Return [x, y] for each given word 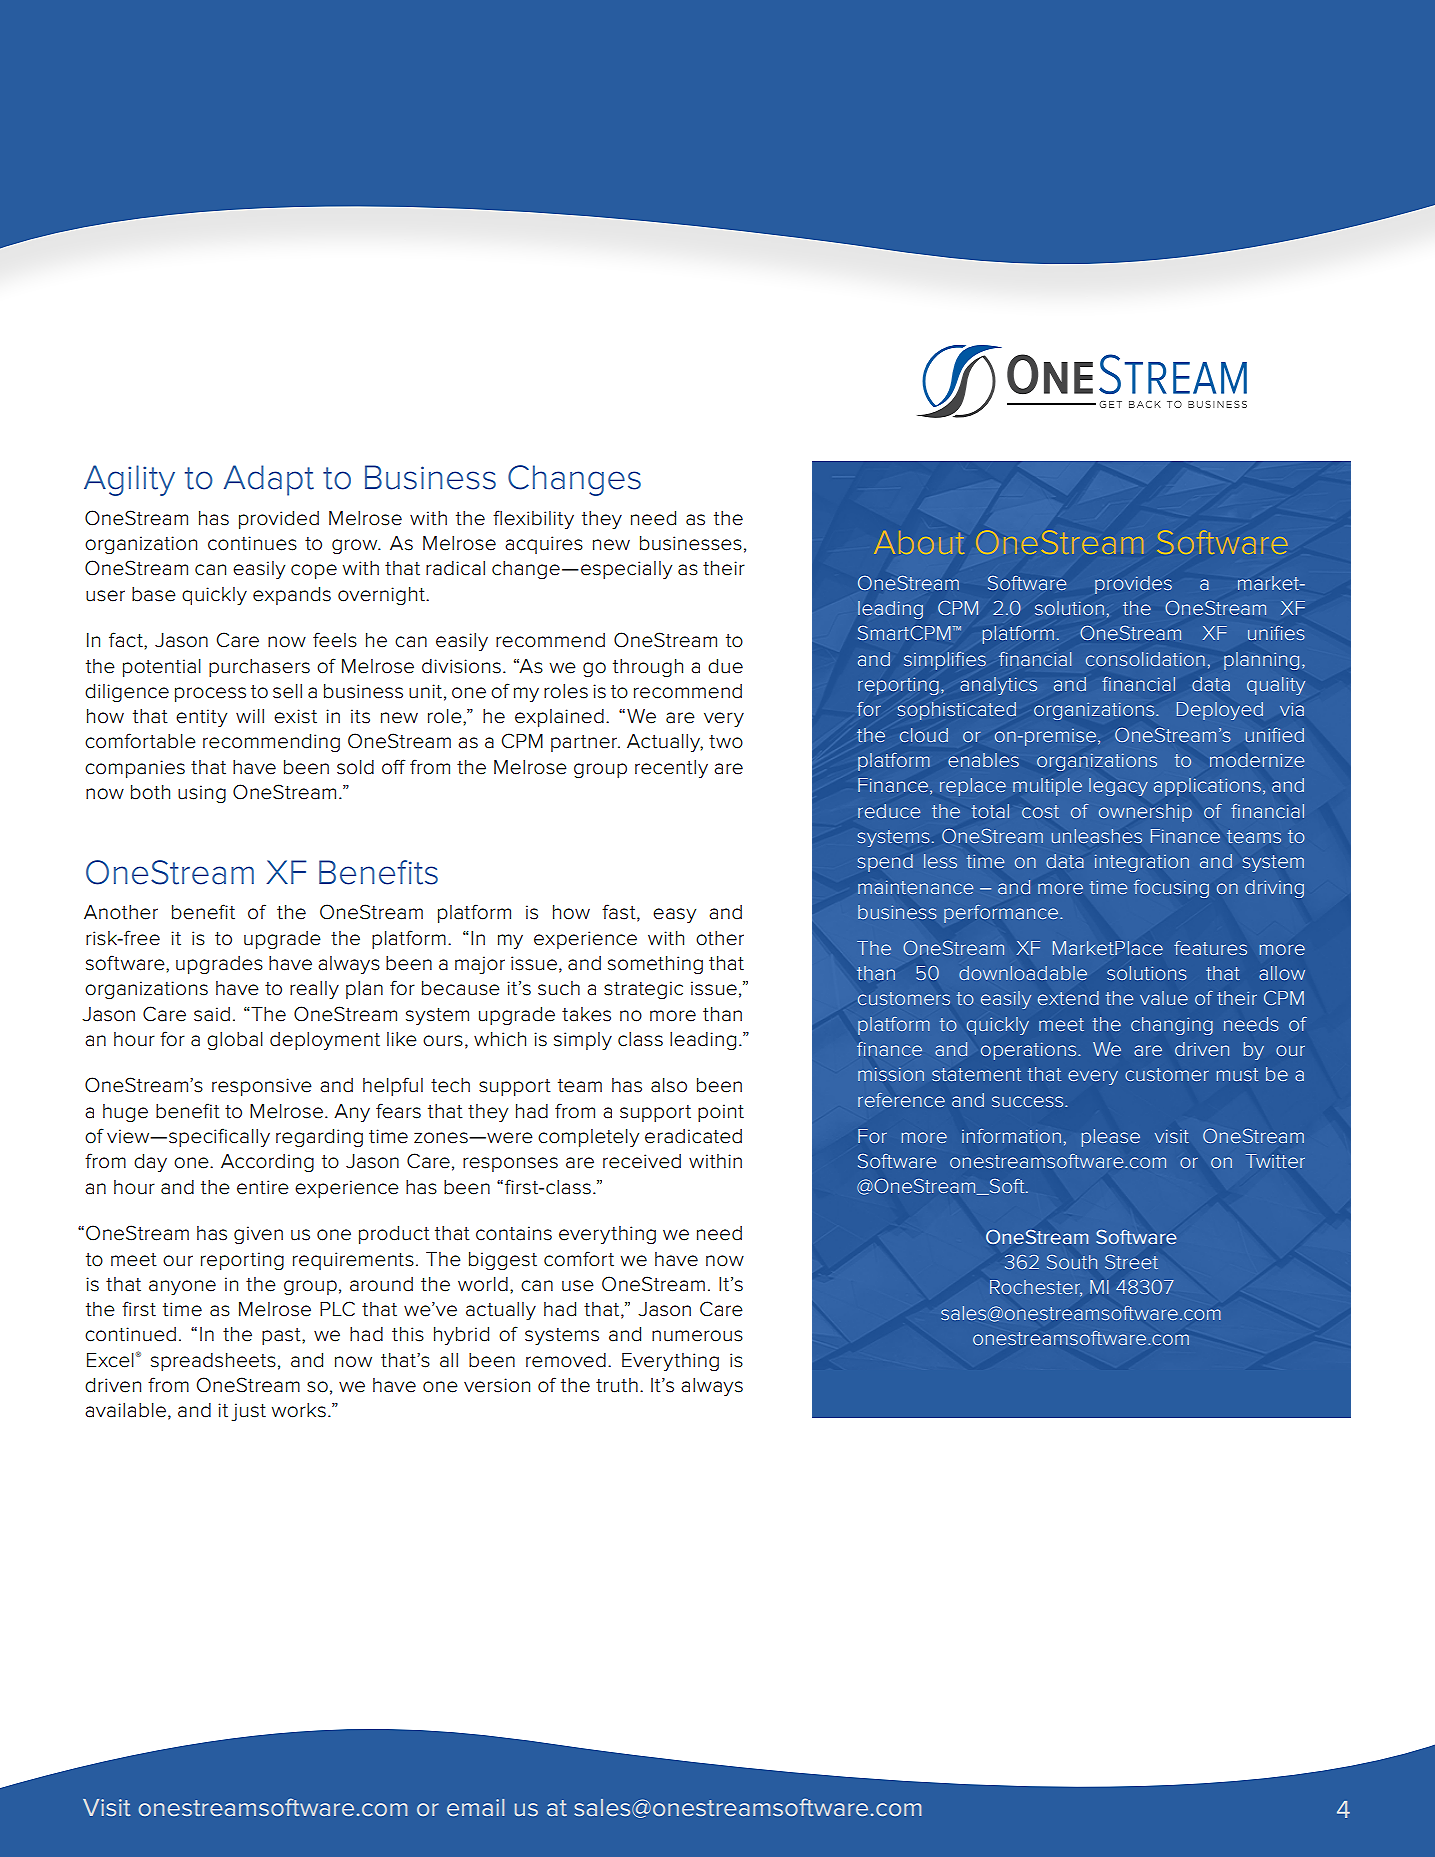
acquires [544, 545]
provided [279, 520]
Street [1131, 1262]
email [475, 1807]
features [1210, 948]
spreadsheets [213, 1362]
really [314, 990]
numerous [697, 1336]
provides [1133, 585]
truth [617, 1385]
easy [674, 915]
